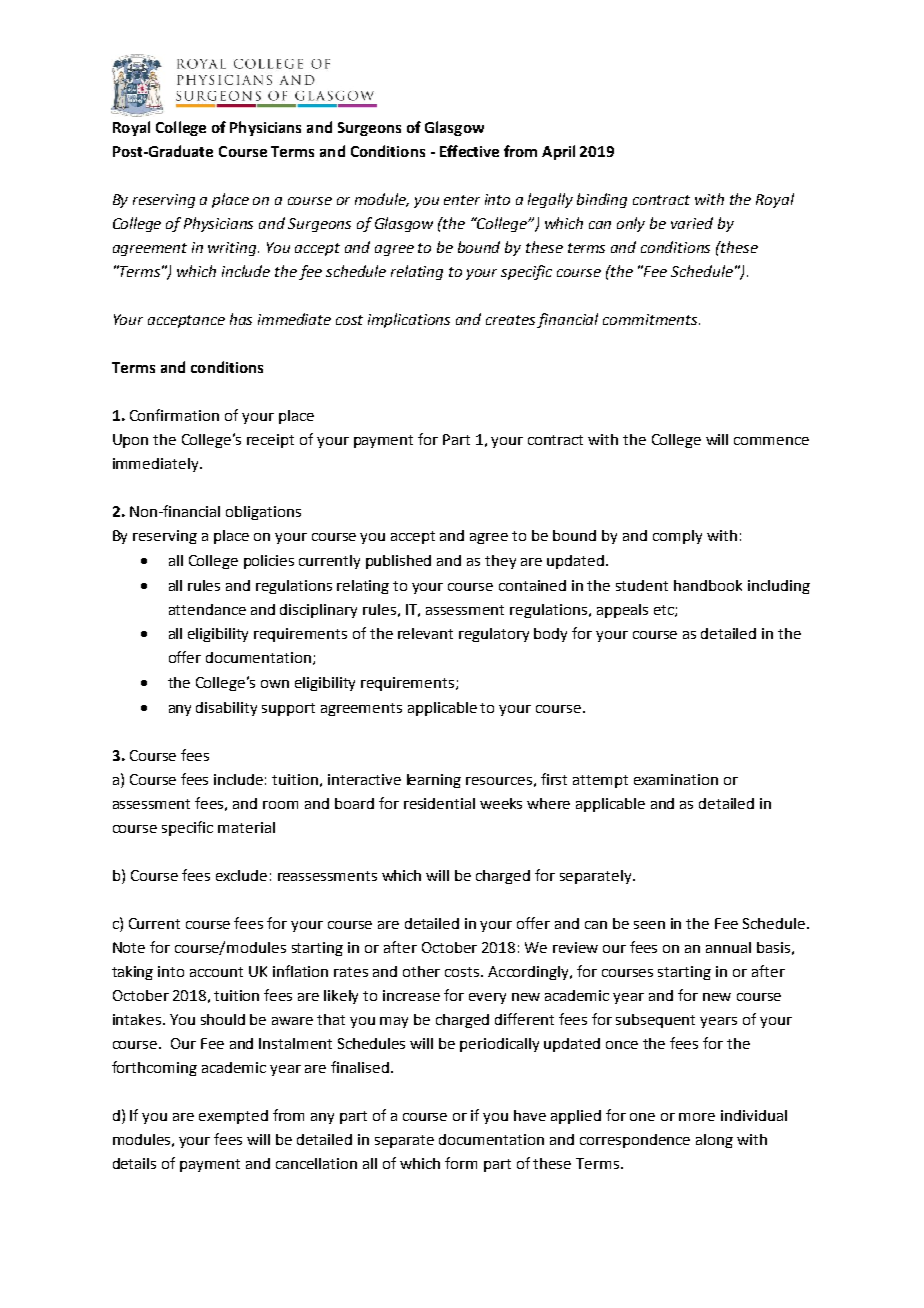 The width and height of the document is (924, 1308). What do you see at coordinates (207, 609) in the document?
I see `attendance` at bounding box center [207, 609].
